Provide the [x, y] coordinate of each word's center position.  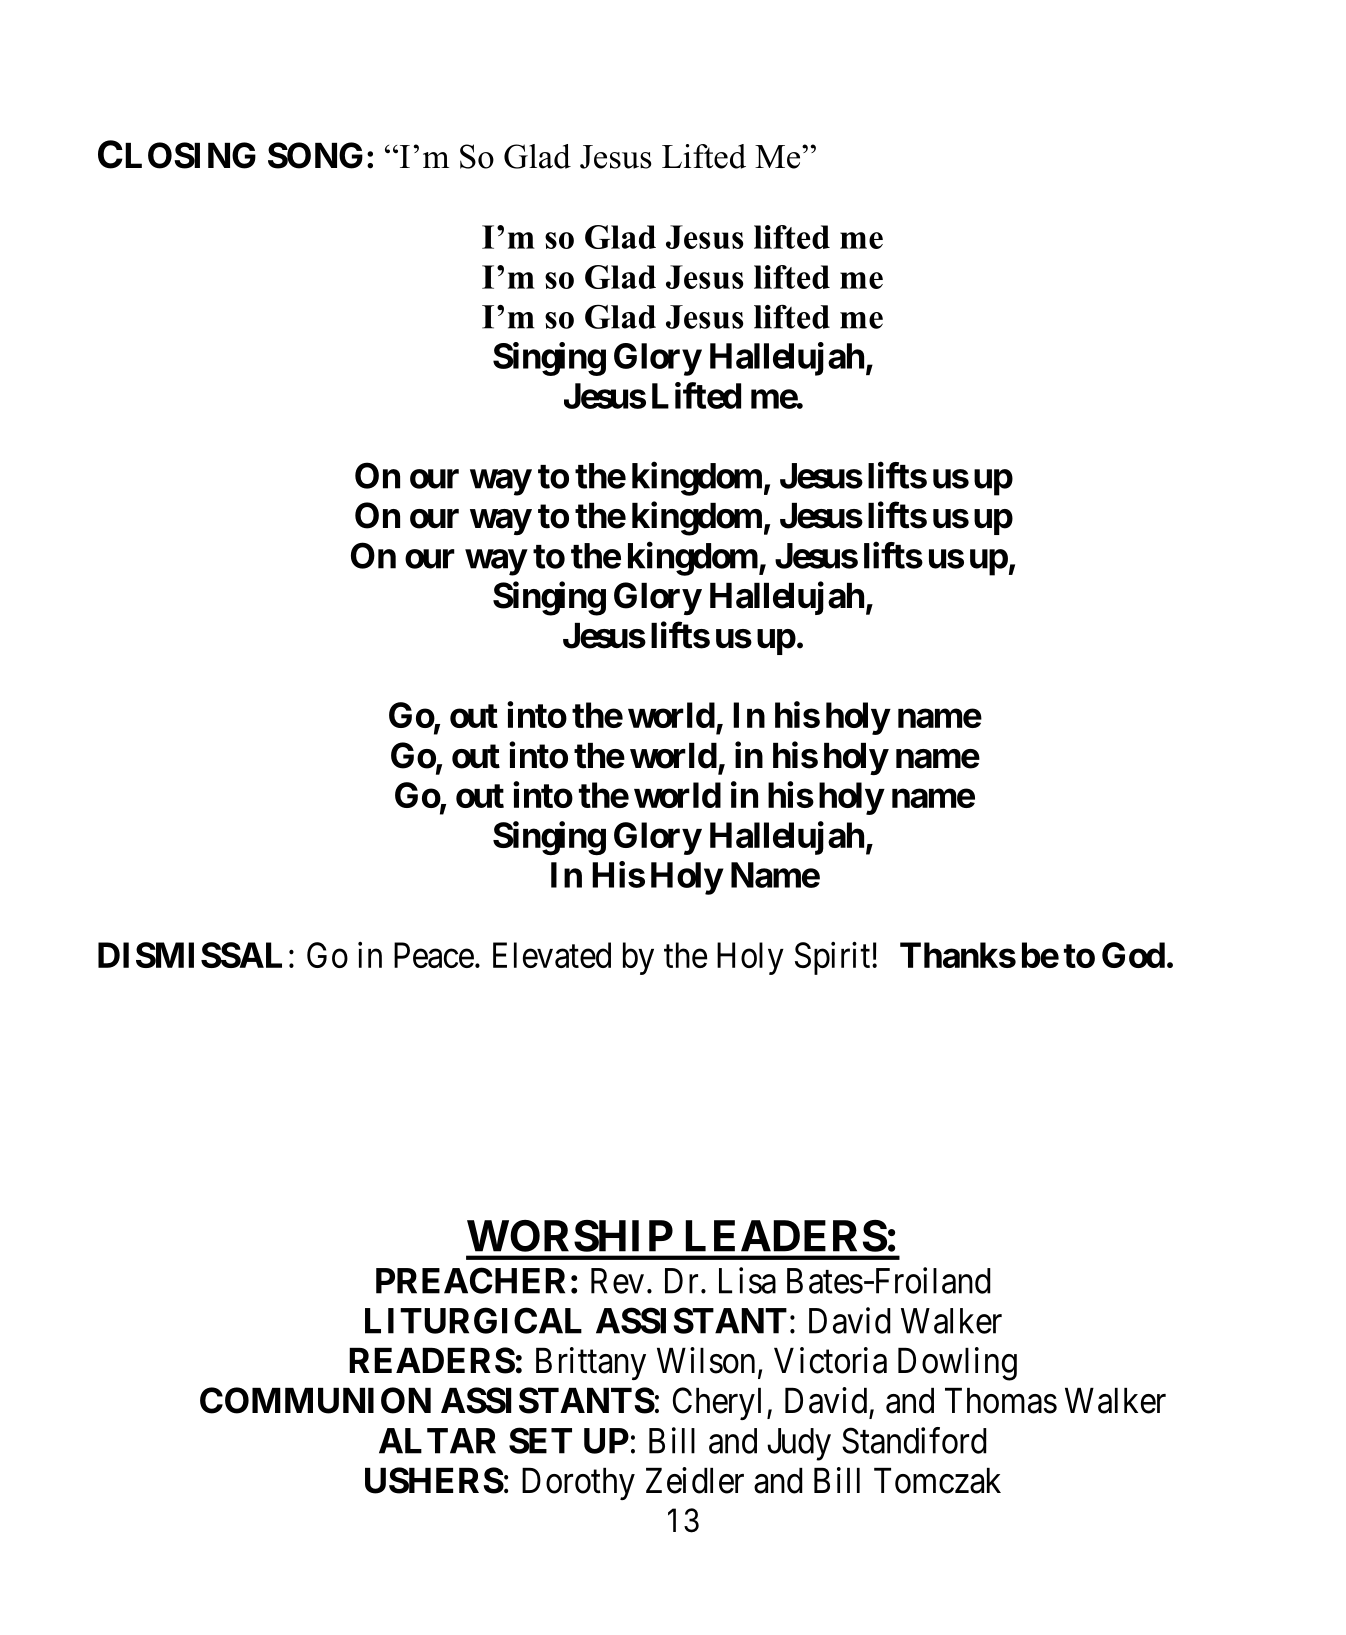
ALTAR [437, 1441]
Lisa [747, 1280]
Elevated [552, 955]
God [1133, 955]
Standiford [914, 1440]
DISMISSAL [190, 955]
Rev [617, 1281]
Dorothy [578, 1484]
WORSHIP [570, 1236]
